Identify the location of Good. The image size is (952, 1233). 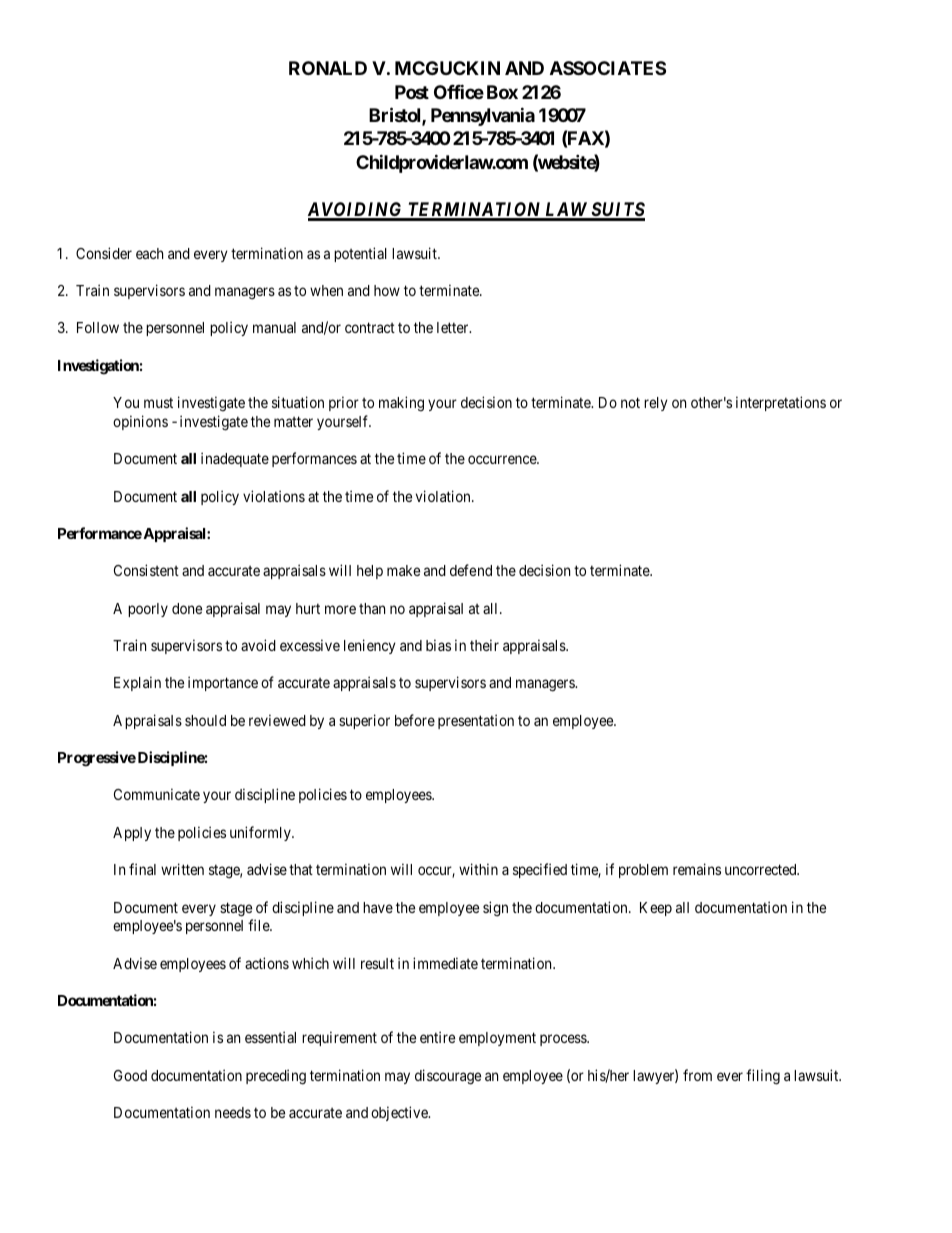
(130, 1075).
